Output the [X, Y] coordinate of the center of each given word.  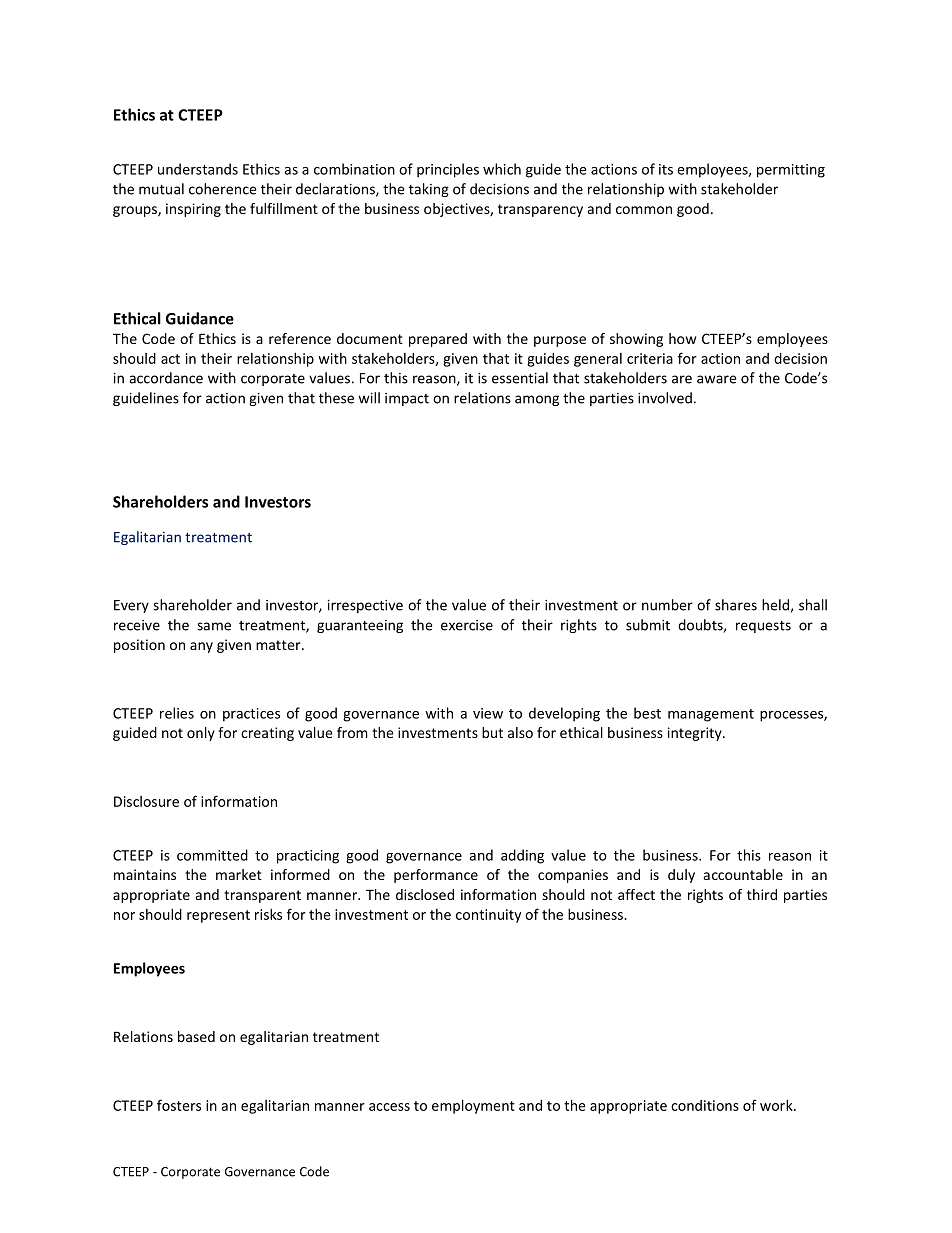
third [762, 894]
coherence [222, 189]
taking [429, 190]
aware [716, 379]
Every [131, 606]
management [711, 715]
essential [520, 378]
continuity [488, 916]
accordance [166, 378]
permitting [791, 171]
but [492, 732]
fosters [179, 1105]
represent [218, 916]
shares [736, 605]
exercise [467, 625]
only [201, 734]
